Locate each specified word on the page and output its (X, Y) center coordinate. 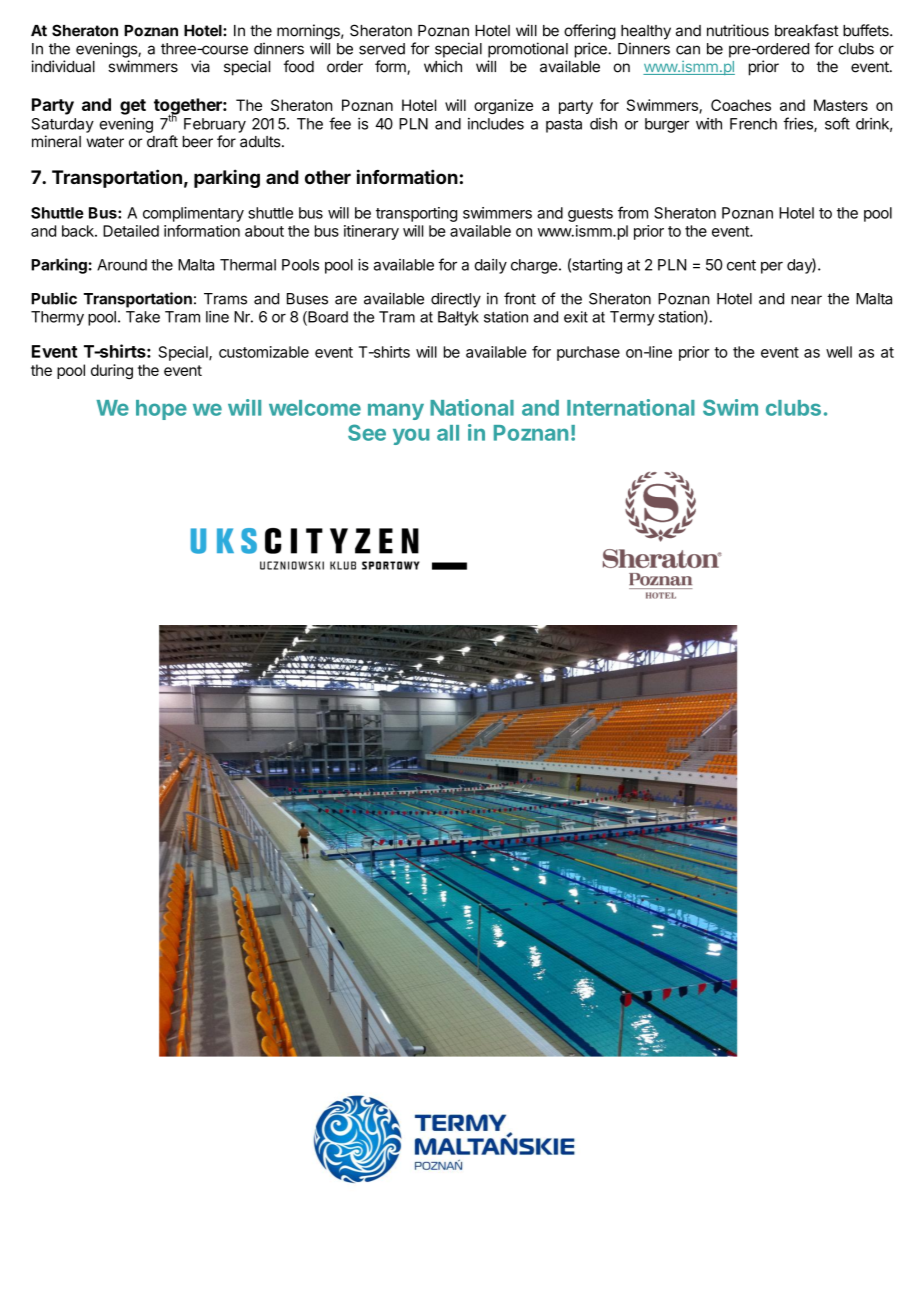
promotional (528, 50)
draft (162, 141)
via (200, 66)
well (839, 352)
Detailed (131, 231)
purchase (588, 353)
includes (496, 124)
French (753, 124)
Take (143, 317)
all (448, 433)
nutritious (738, 30)
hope (161, 410)
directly (456, 300)
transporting (416, 214)
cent (741, 265)
